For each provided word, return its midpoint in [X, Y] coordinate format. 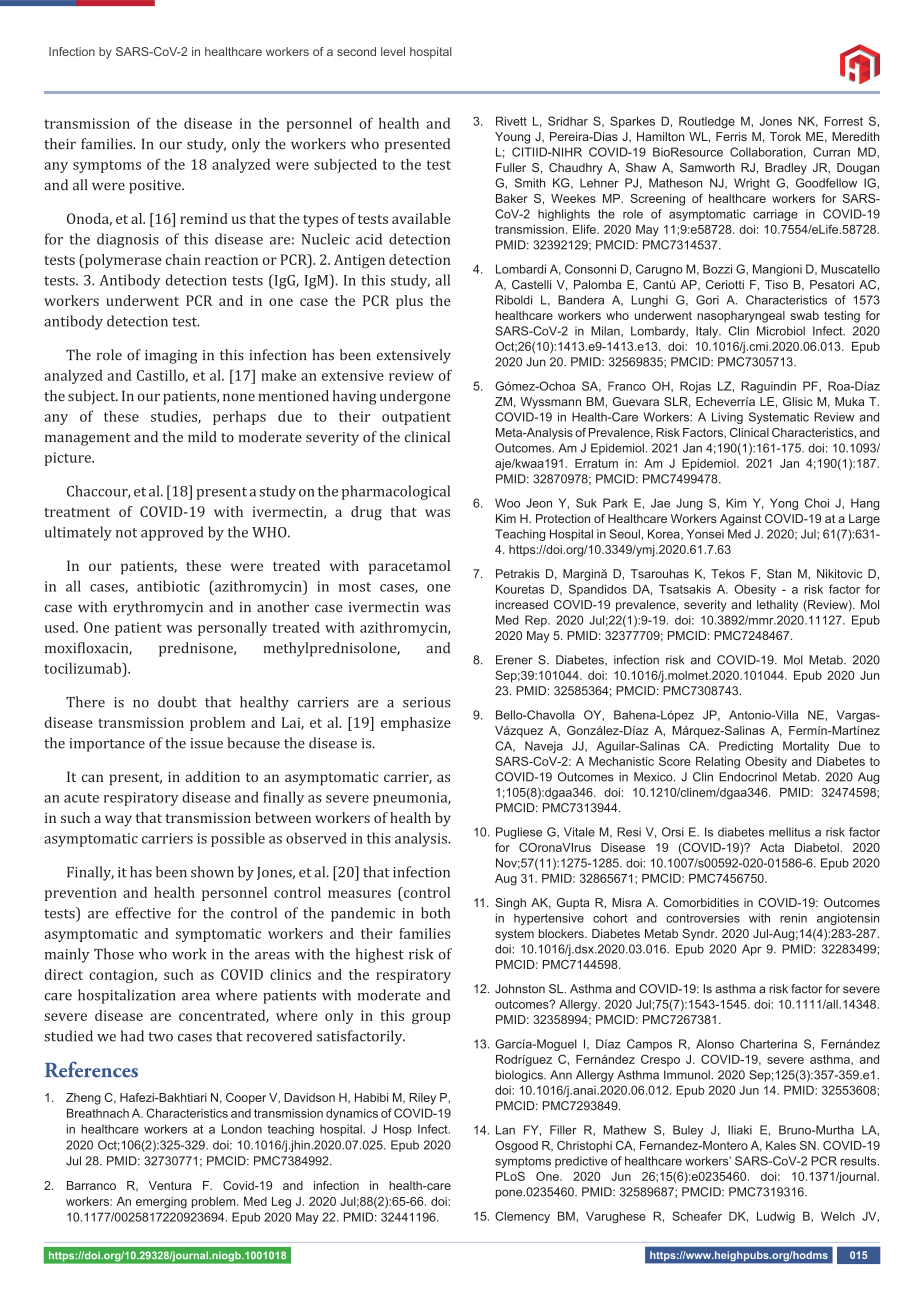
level [393, 51]
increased [522, 604]
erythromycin [158, 608]
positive [156, 187]
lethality [777, 606]
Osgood [516, 1147]
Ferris [731, 136]
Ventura [170, 1185]
